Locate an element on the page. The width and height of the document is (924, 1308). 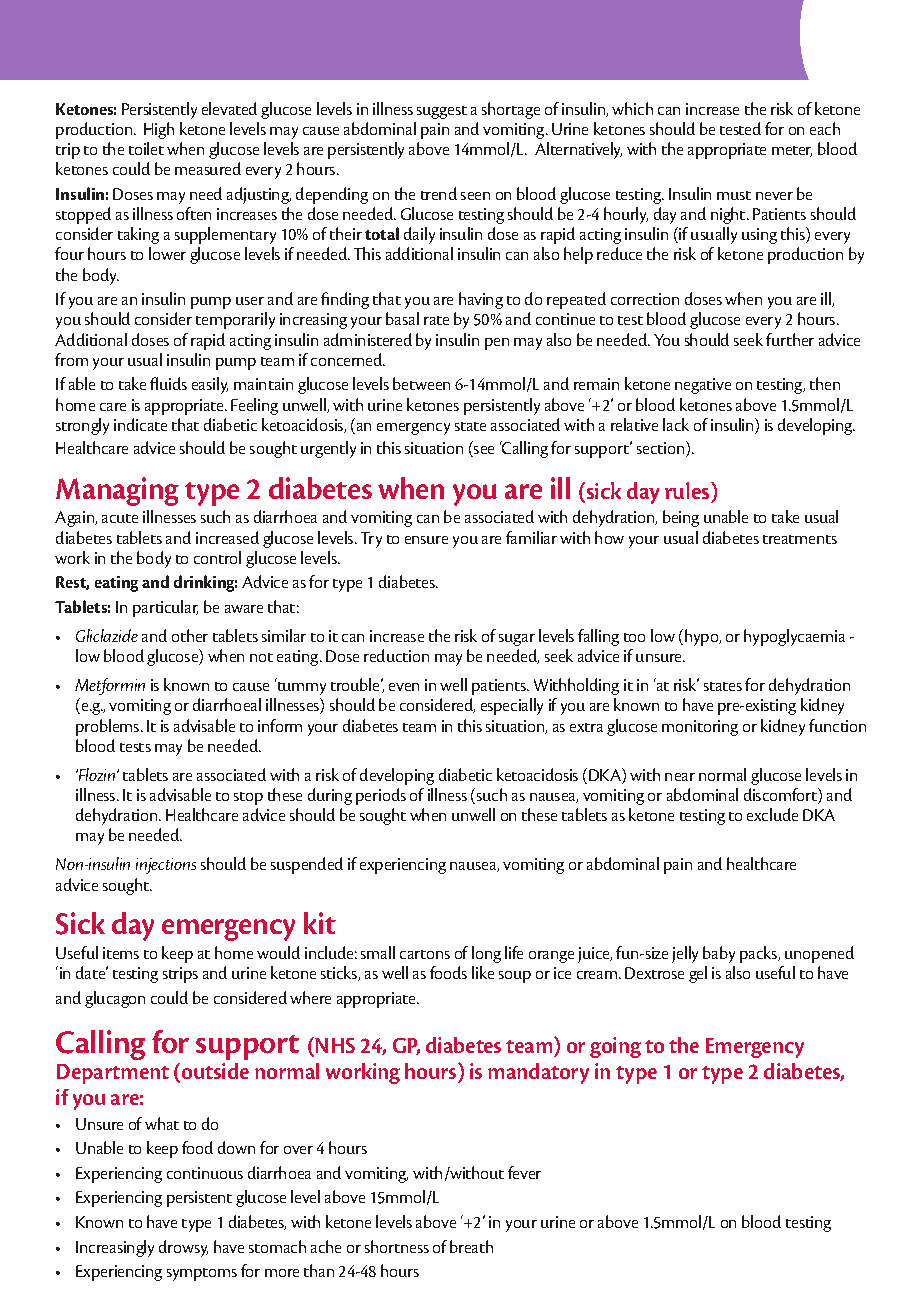
meter is located at coordinates (792, 151).
